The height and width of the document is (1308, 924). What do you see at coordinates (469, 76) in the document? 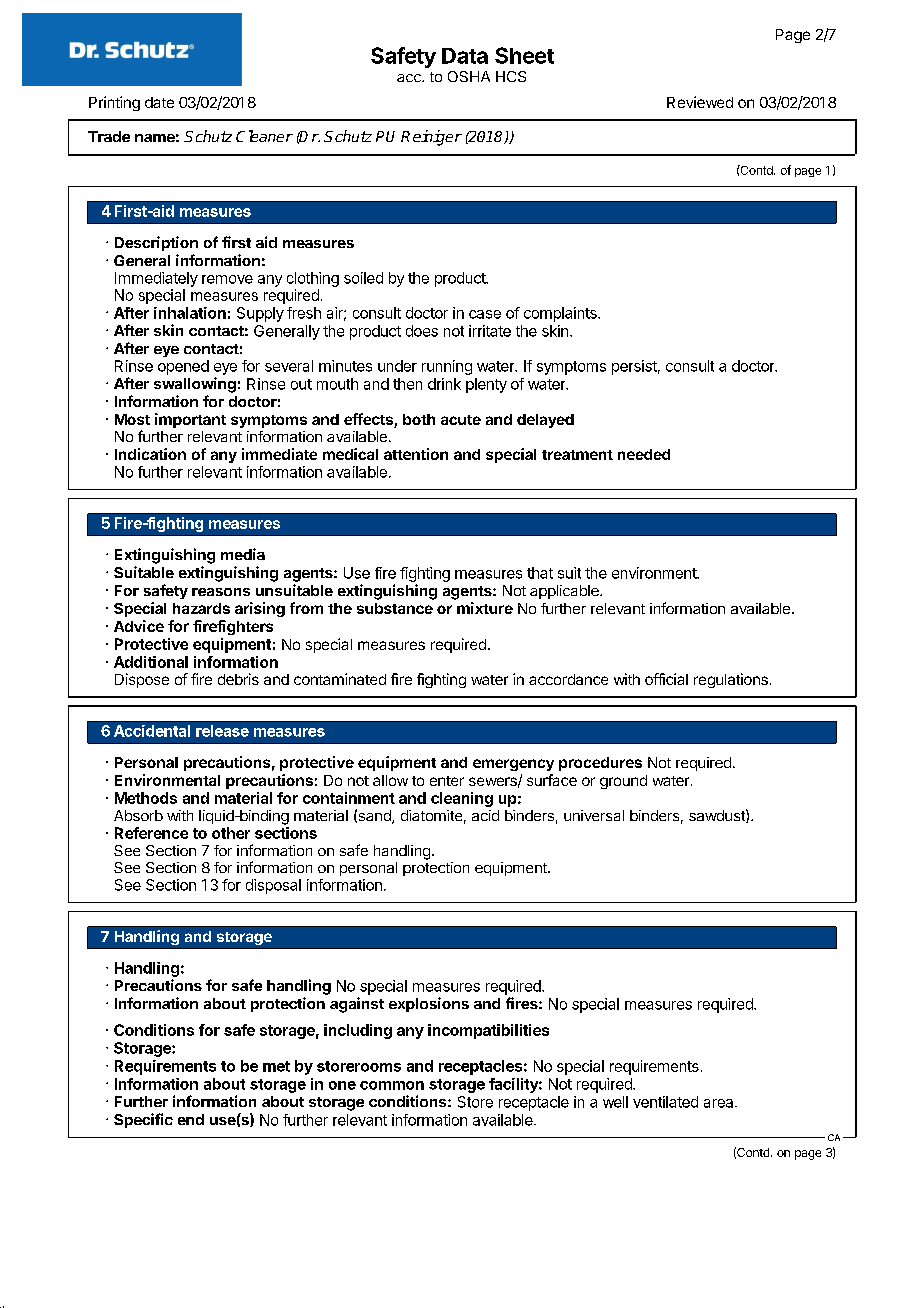
I see `OSHA` at bounding box center [469, 76].
